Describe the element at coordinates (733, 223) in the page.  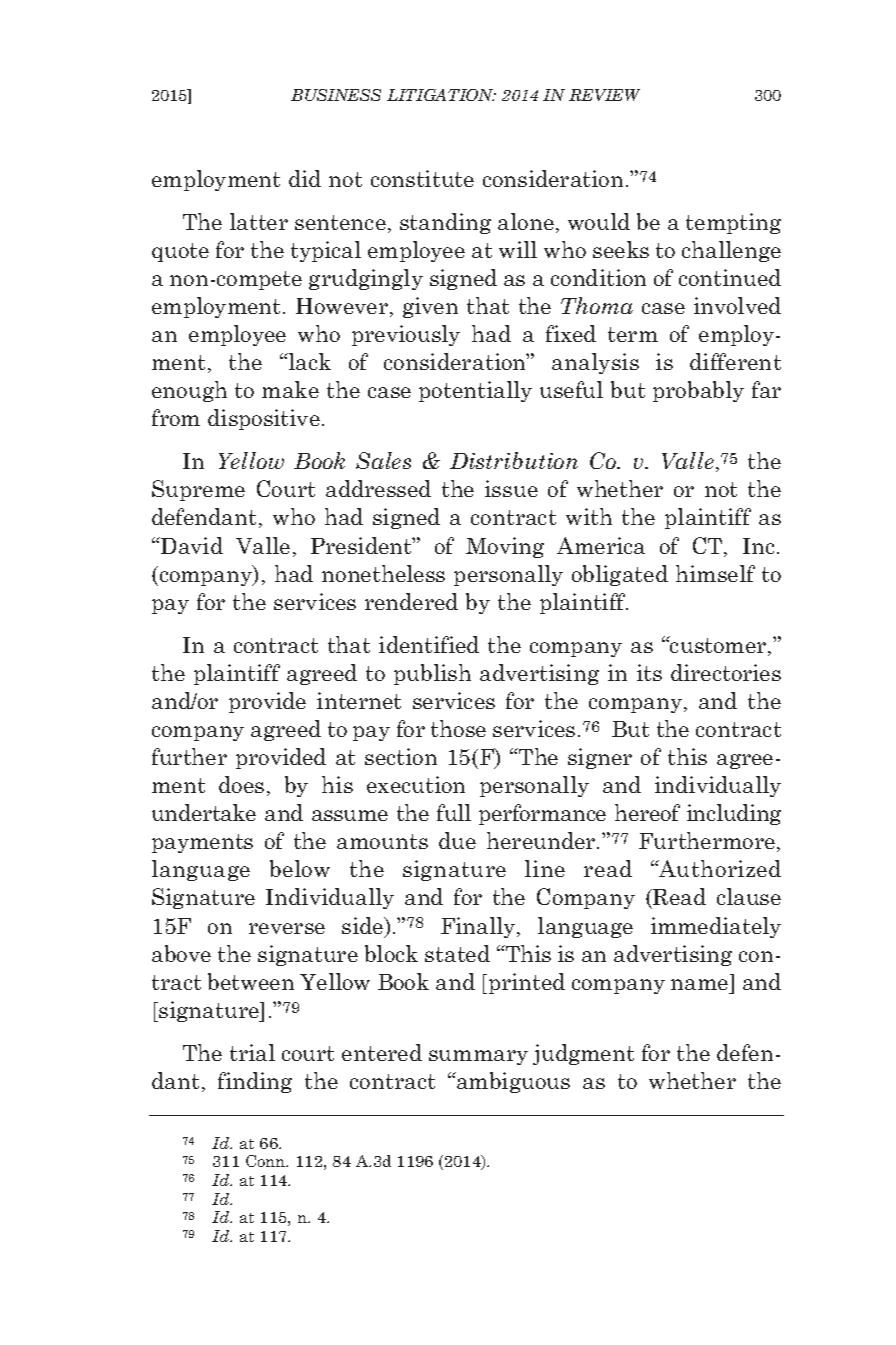
I see `tempting` at that location.
